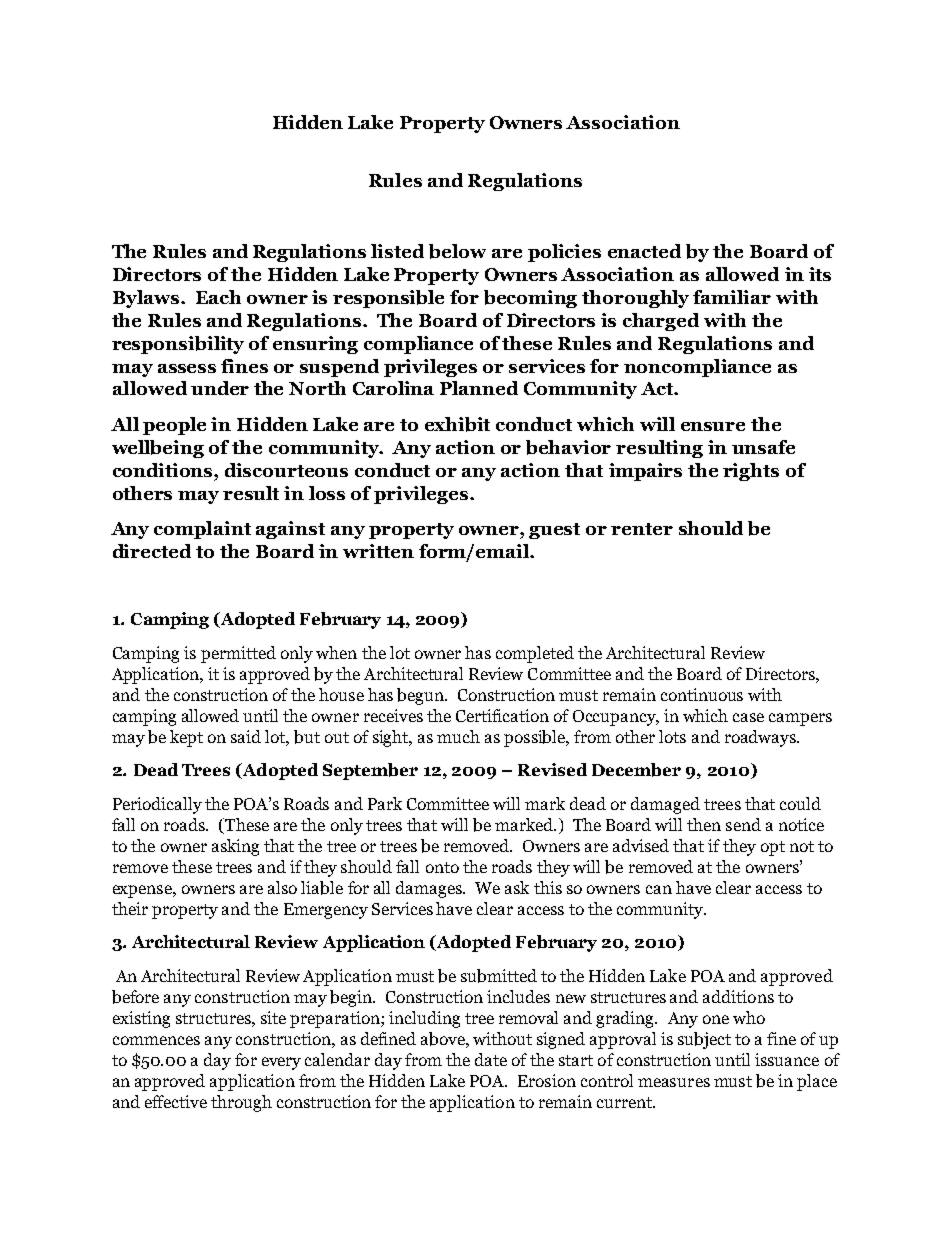 Image resolution: width=952 pixels, height=1233 pixels. Describe the element at coordinates (442, 867) in the image. I see `onto` at that location.
